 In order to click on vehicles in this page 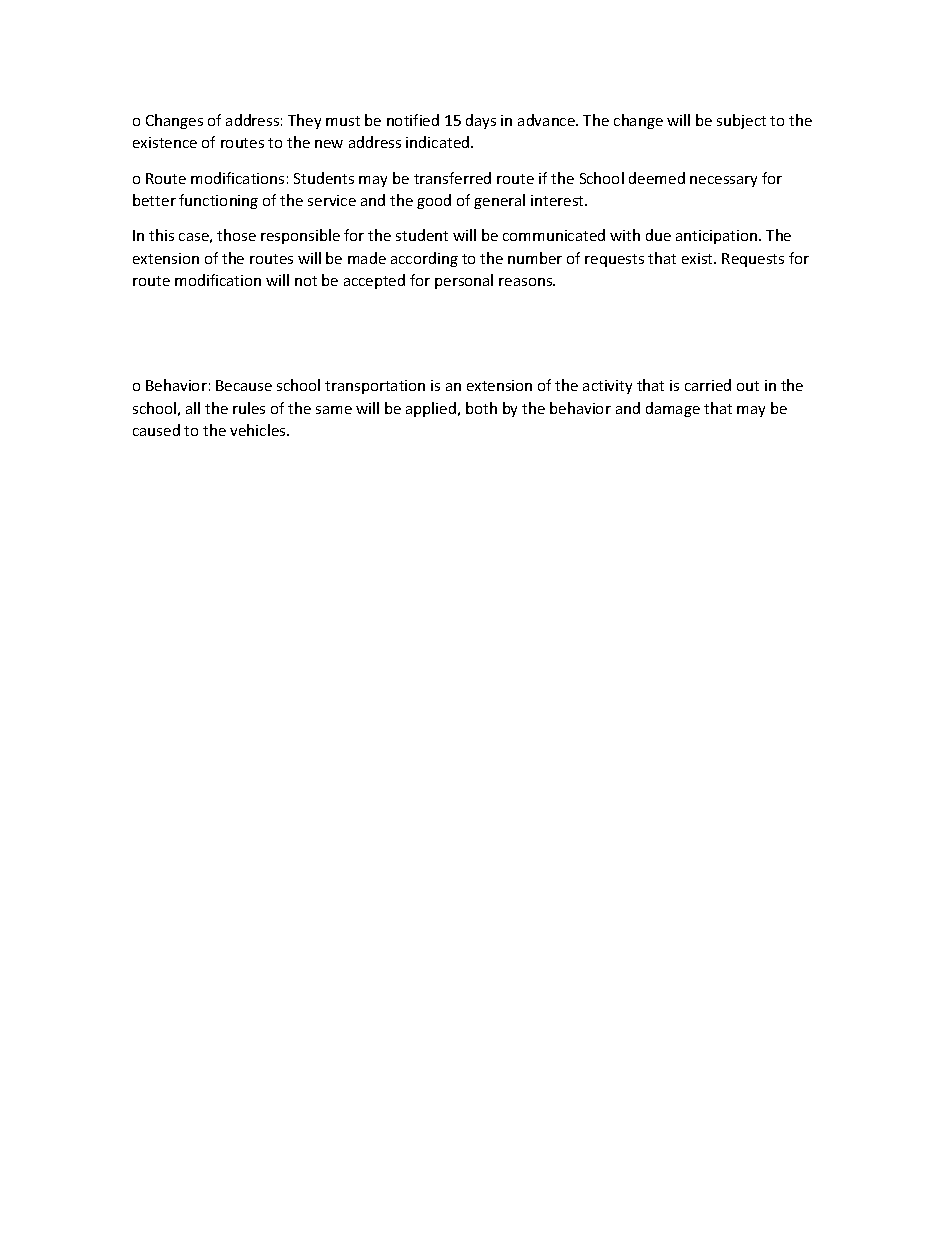, I will do `click(259, 430)`.
